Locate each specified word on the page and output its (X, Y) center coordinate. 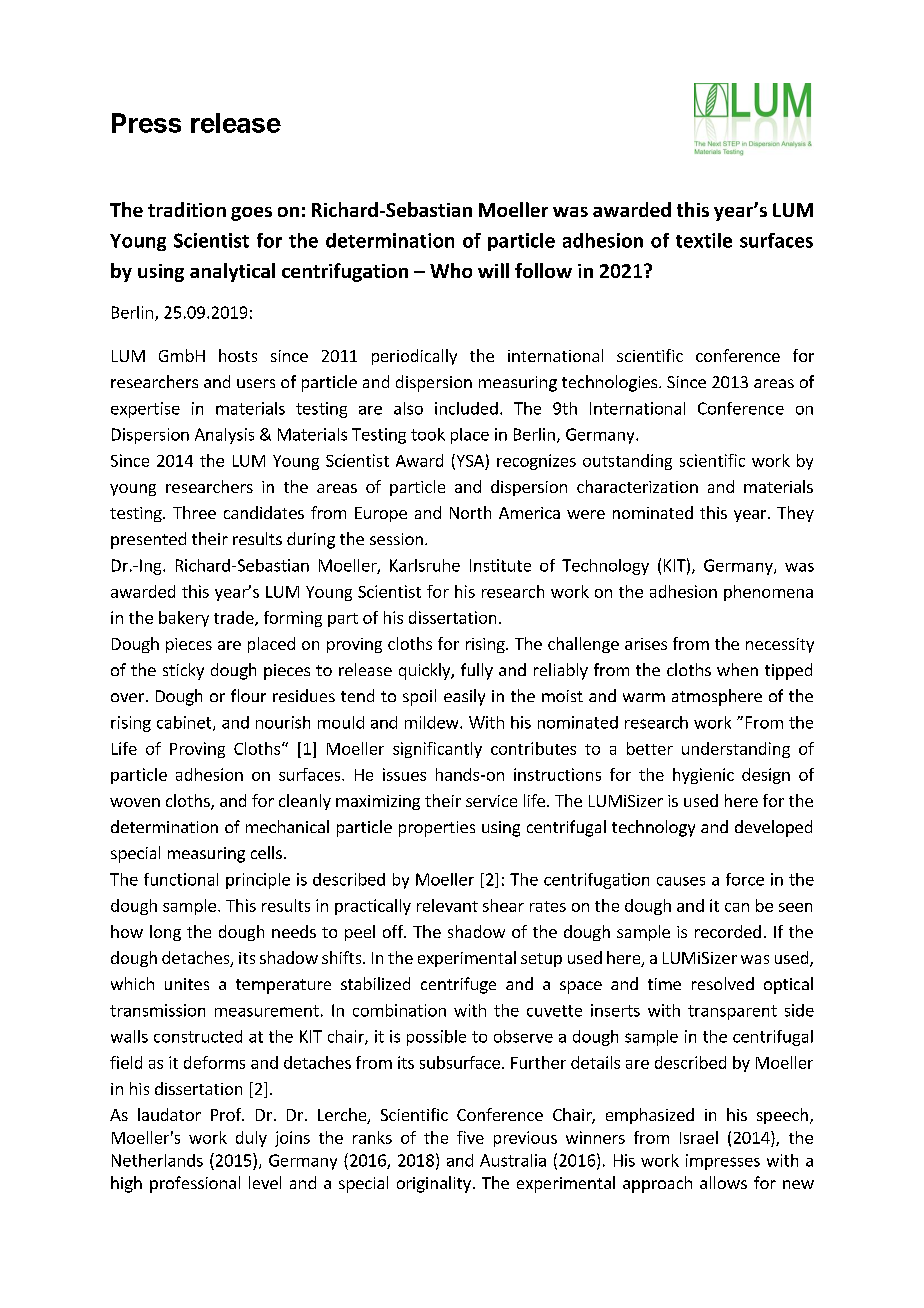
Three (194, 512)
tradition (187, 209)
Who (451, 270)
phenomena (768, 593)
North (470, 512)
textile (704, 240)
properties (437, 829)
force (745, 879)
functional (181, 879)
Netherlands (157, 1160)
